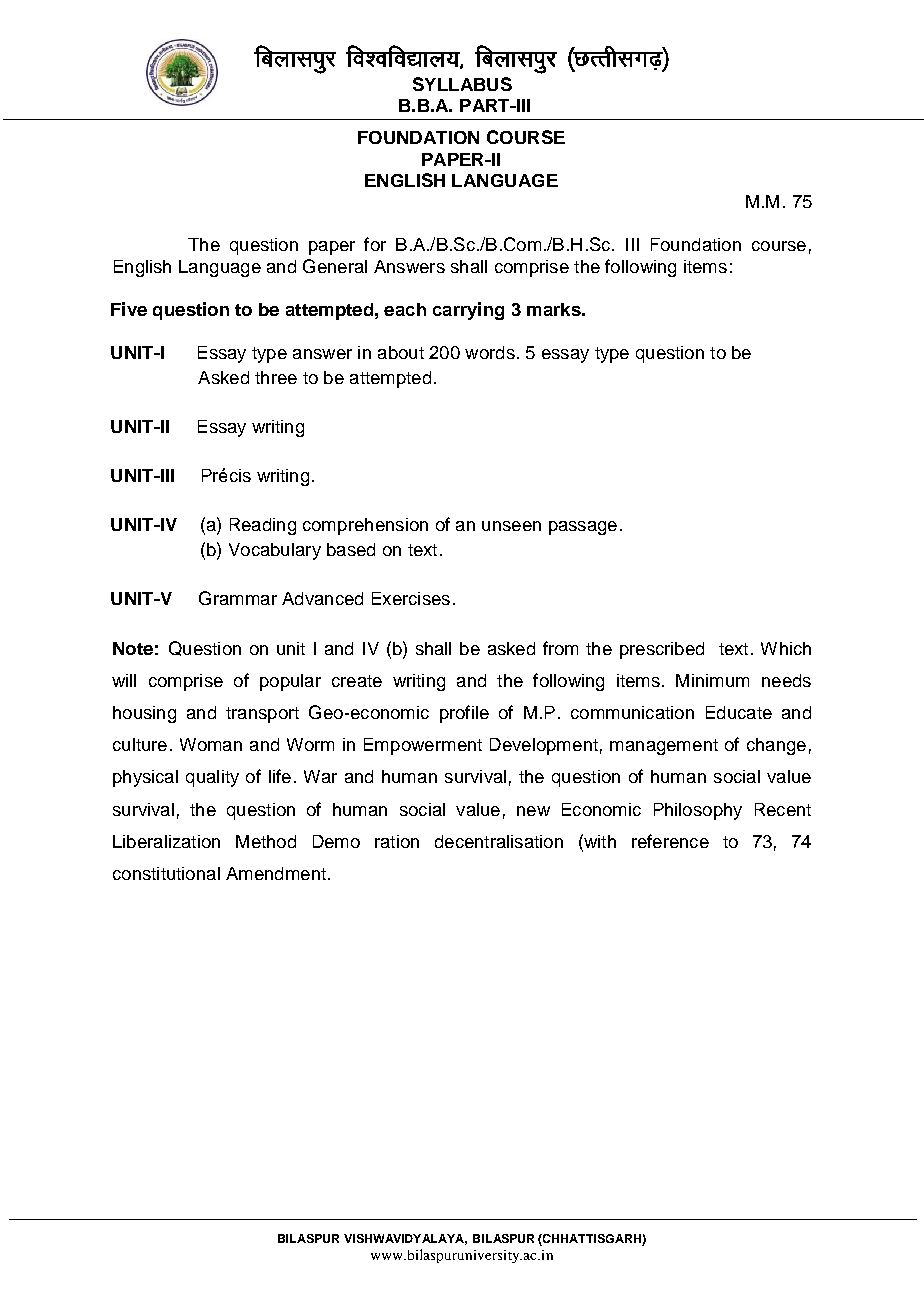  I want to click on Liberalization, so click(166, 841).
